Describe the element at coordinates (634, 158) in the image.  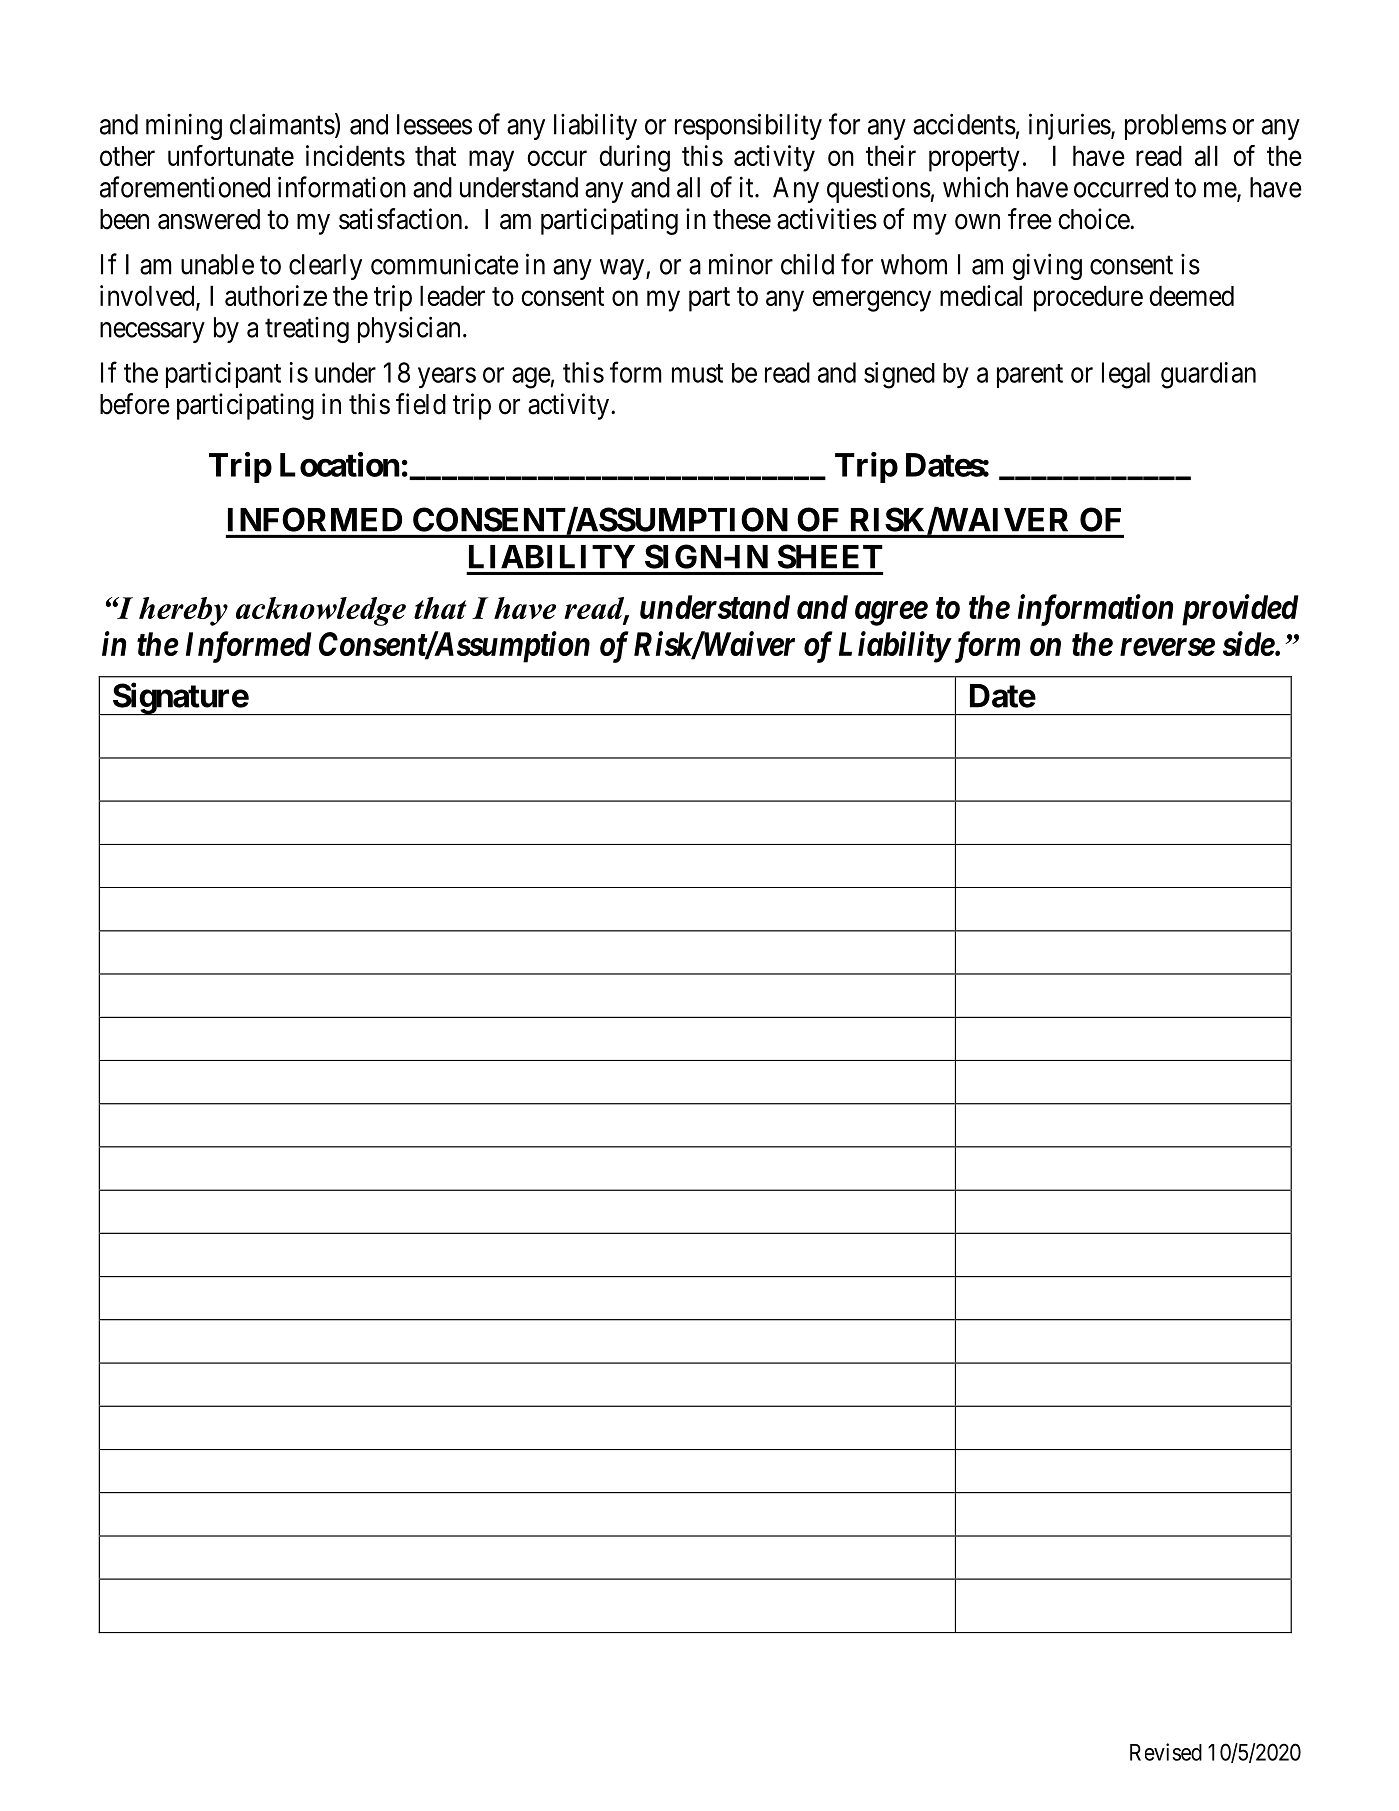
I see `during` at that location.
